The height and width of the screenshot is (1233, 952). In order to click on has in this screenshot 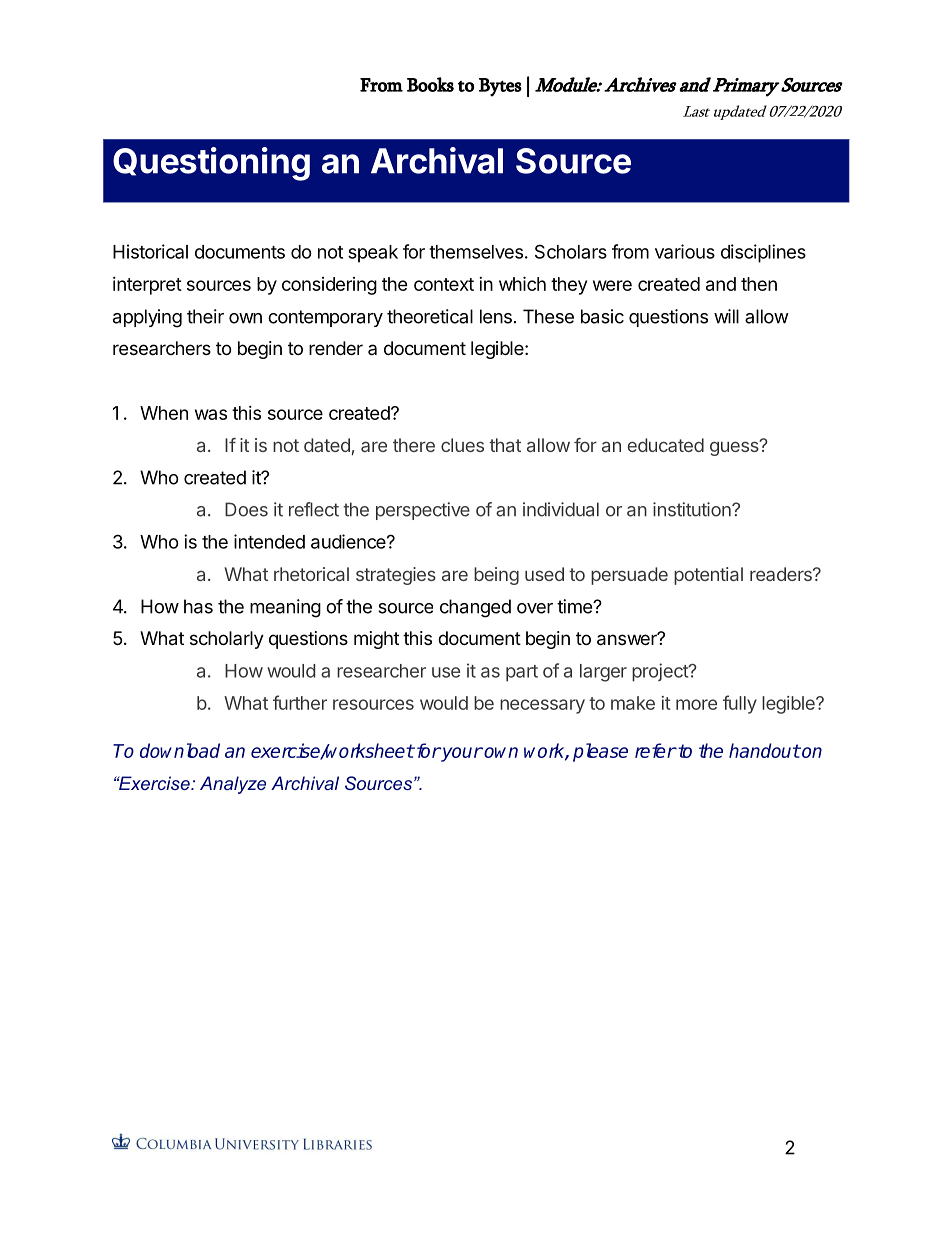, I will do `click(198, 606)`.
